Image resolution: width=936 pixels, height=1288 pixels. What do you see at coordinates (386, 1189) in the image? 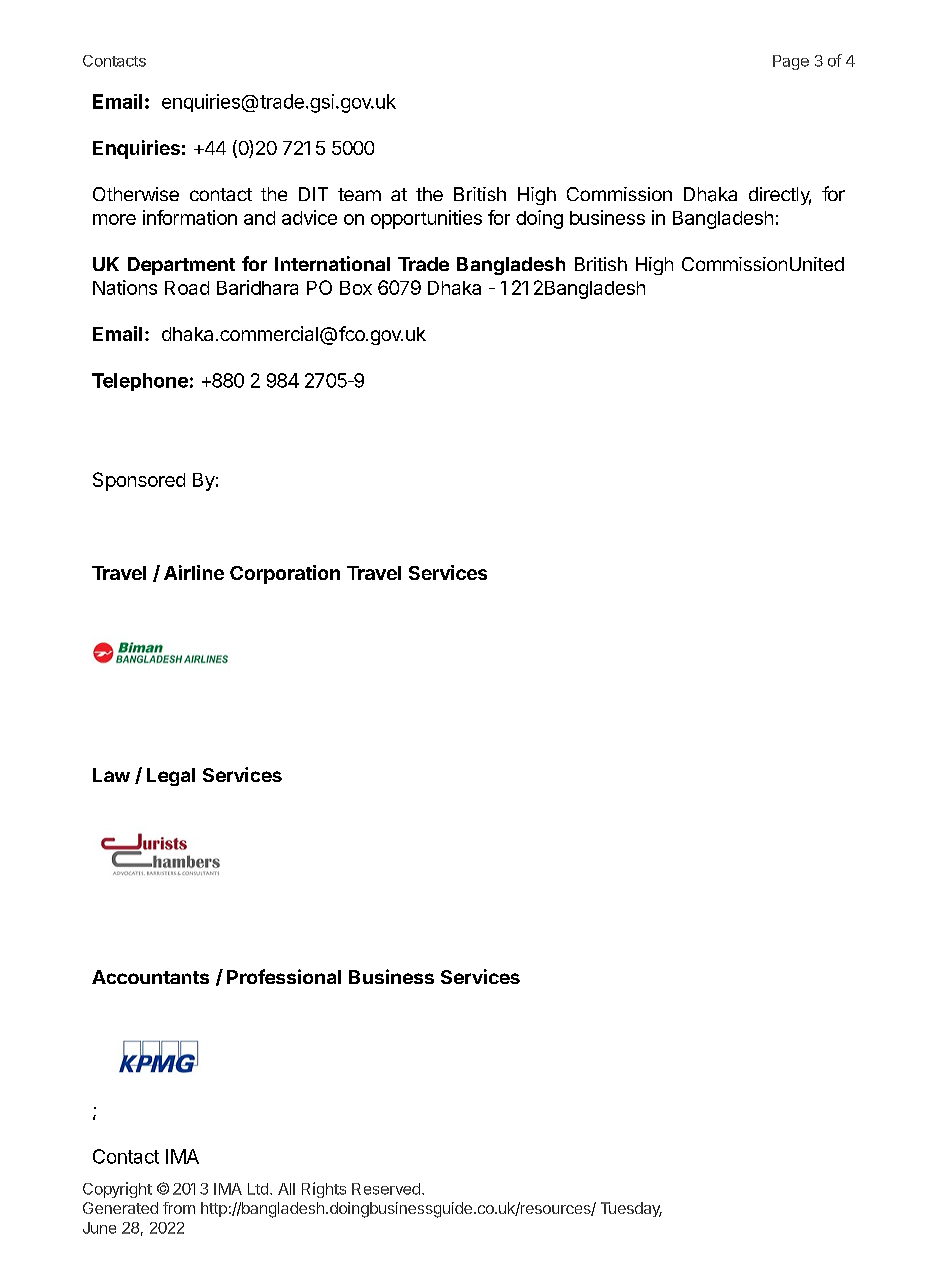
I see `Reserved` at bounding box center [386, 1189].
